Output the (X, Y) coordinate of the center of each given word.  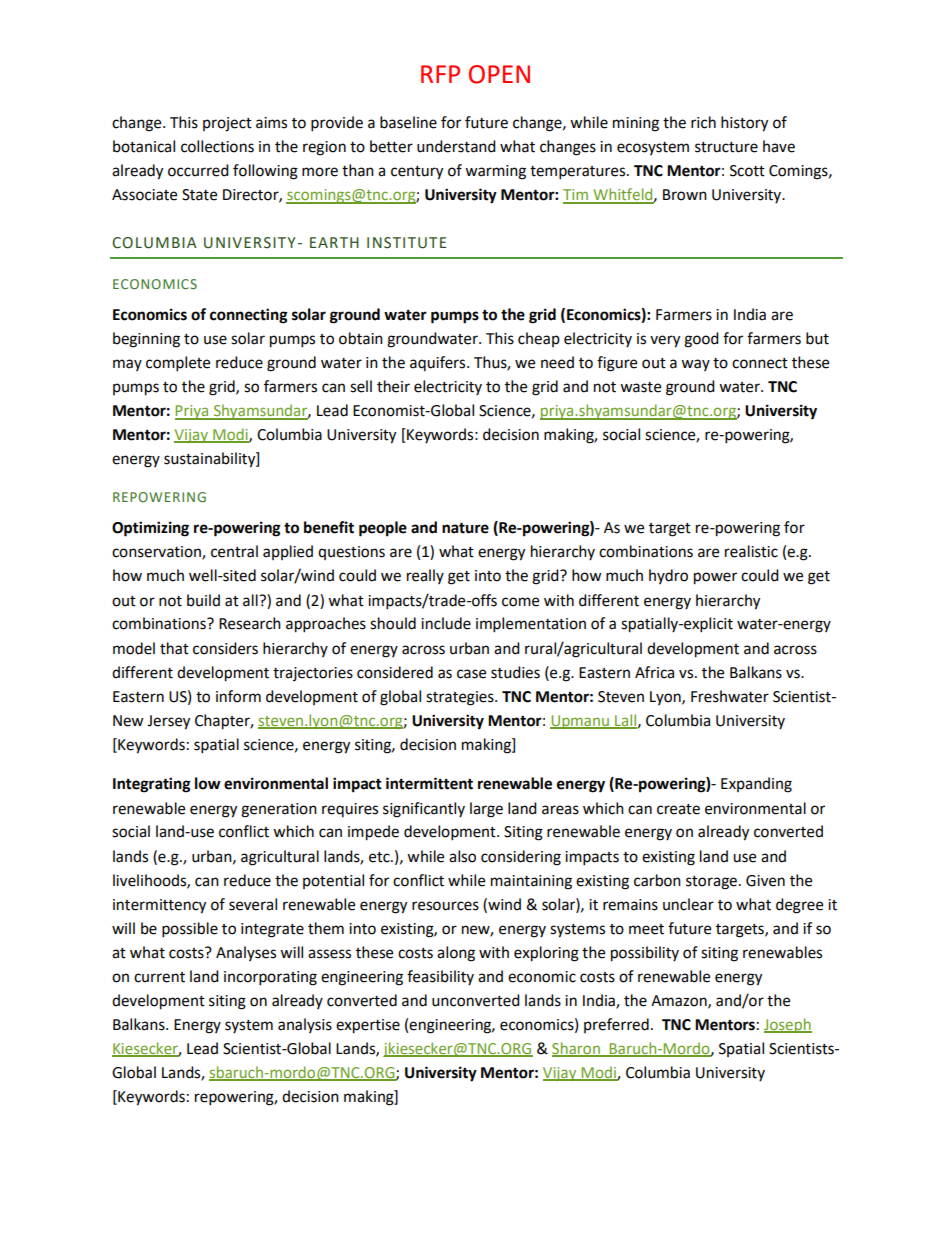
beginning (146, 340)
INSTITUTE (406, 243)
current (159, 977)
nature (465, 528)
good (701, 340)
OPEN (499, 74)
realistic (751, 551)
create (678, 809)
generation (279, 810)
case (471, 674)
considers (225, 648)
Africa (654, 672)
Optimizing (150, 529)
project (227, 124)
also (462, 856)
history (744, 124)
